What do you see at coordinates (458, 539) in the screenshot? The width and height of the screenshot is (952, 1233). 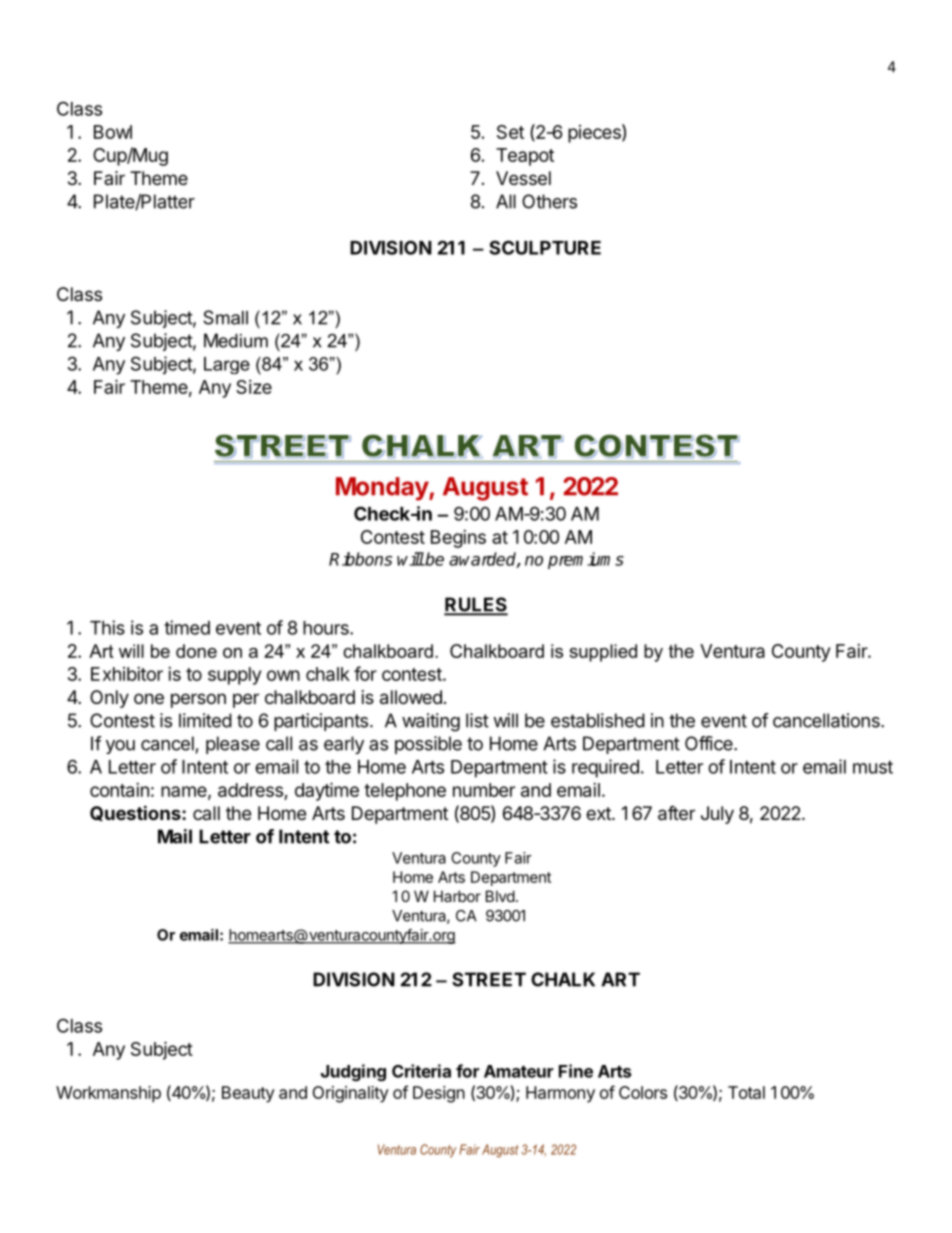 I see `Begins` at bounding box center [458, 539].
